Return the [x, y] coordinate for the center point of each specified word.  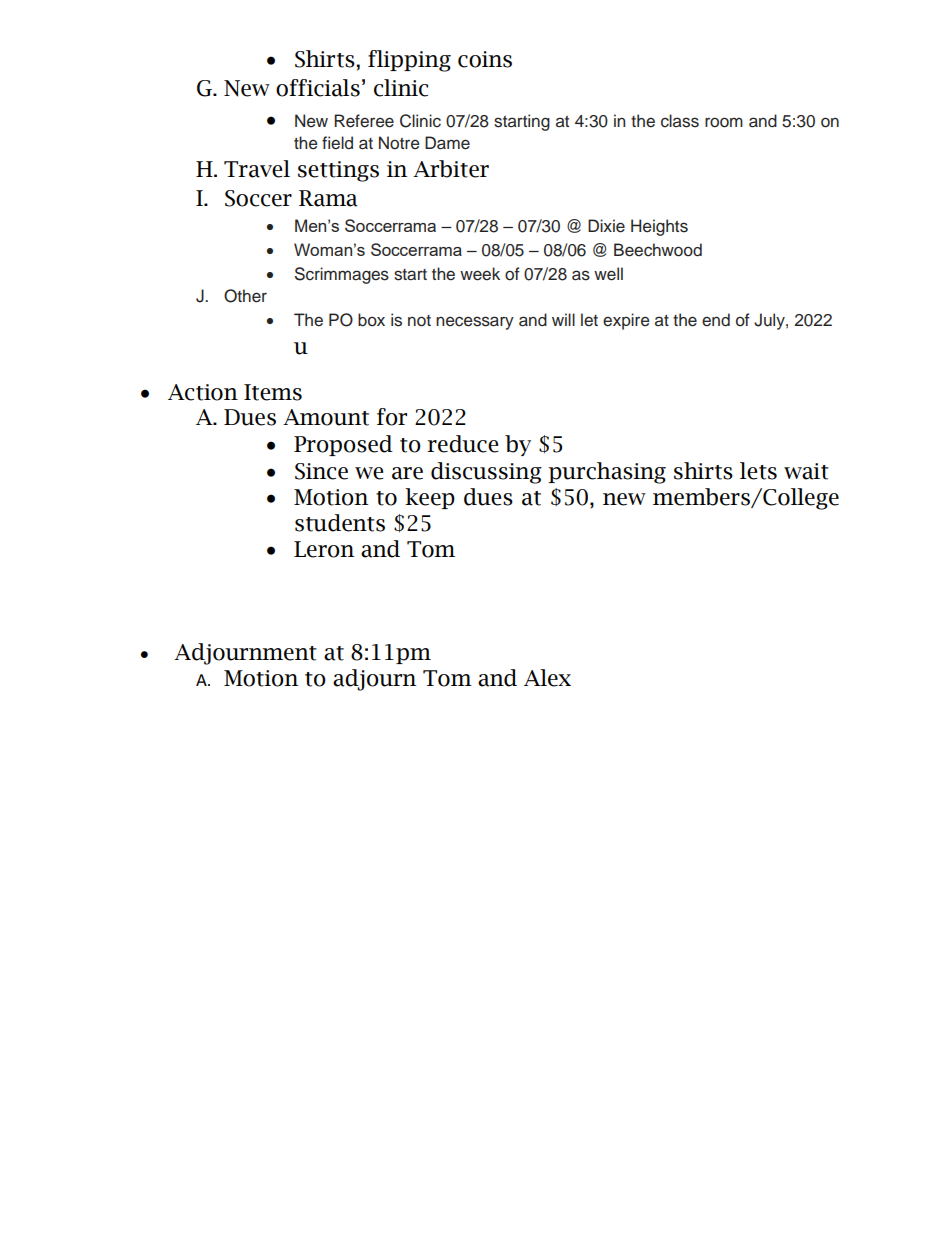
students [340, 523]
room [724, 122]
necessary [475, 323]
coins [485, 59]
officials [318, 88]
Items [273, 392]
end [716, 320]
